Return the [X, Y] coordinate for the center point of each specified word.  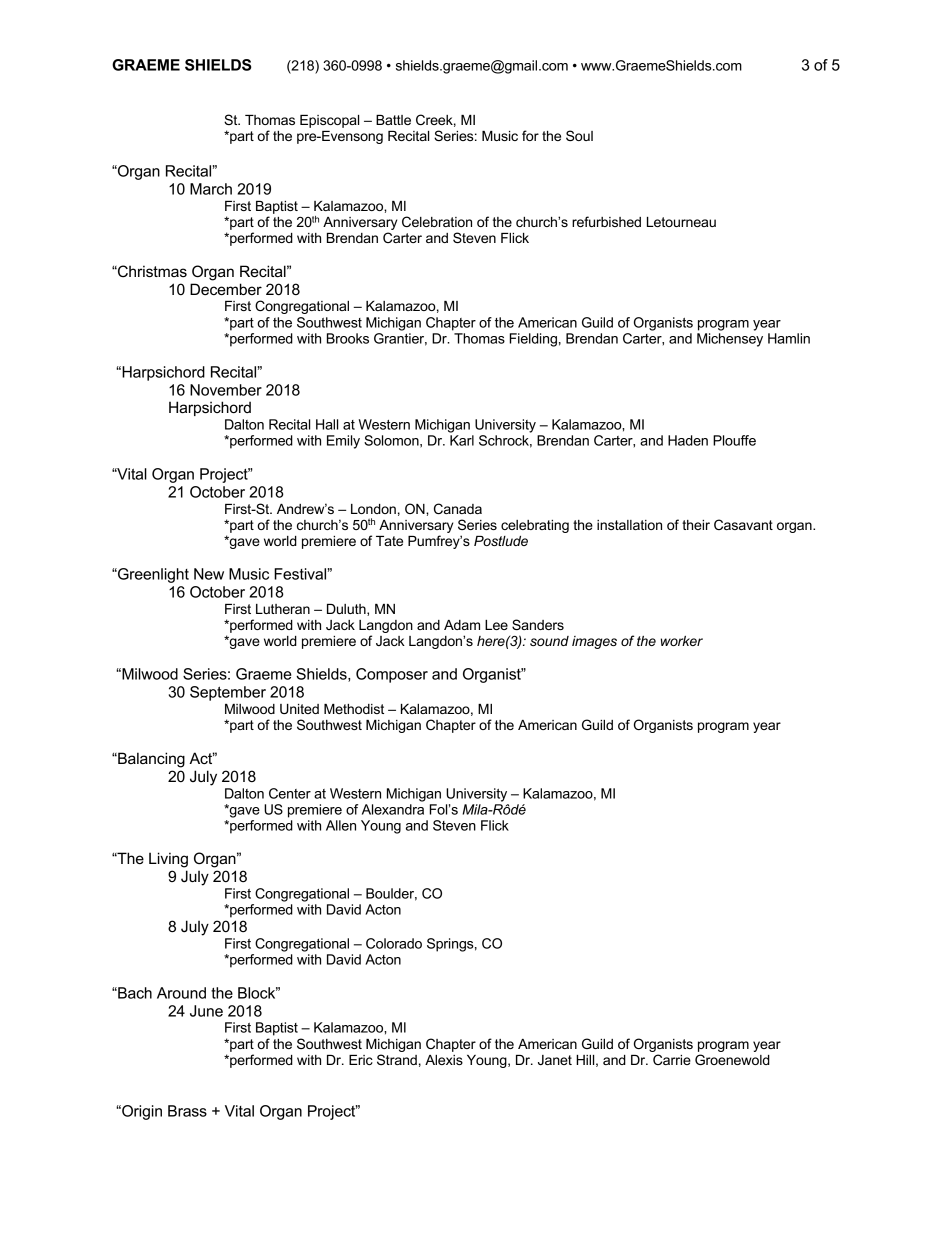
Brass [187, 1111]
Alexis [444, 1060]
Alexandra [393, 809]
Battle [393, 120]
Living [168, 860]
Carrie [672, 1059]
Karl [462, 440]
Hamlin [789, 338]
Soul [579, 135]
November [226, 390]
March [211, 189]
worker [682, 641]
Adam [462, 625]
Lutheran [283, 609]
